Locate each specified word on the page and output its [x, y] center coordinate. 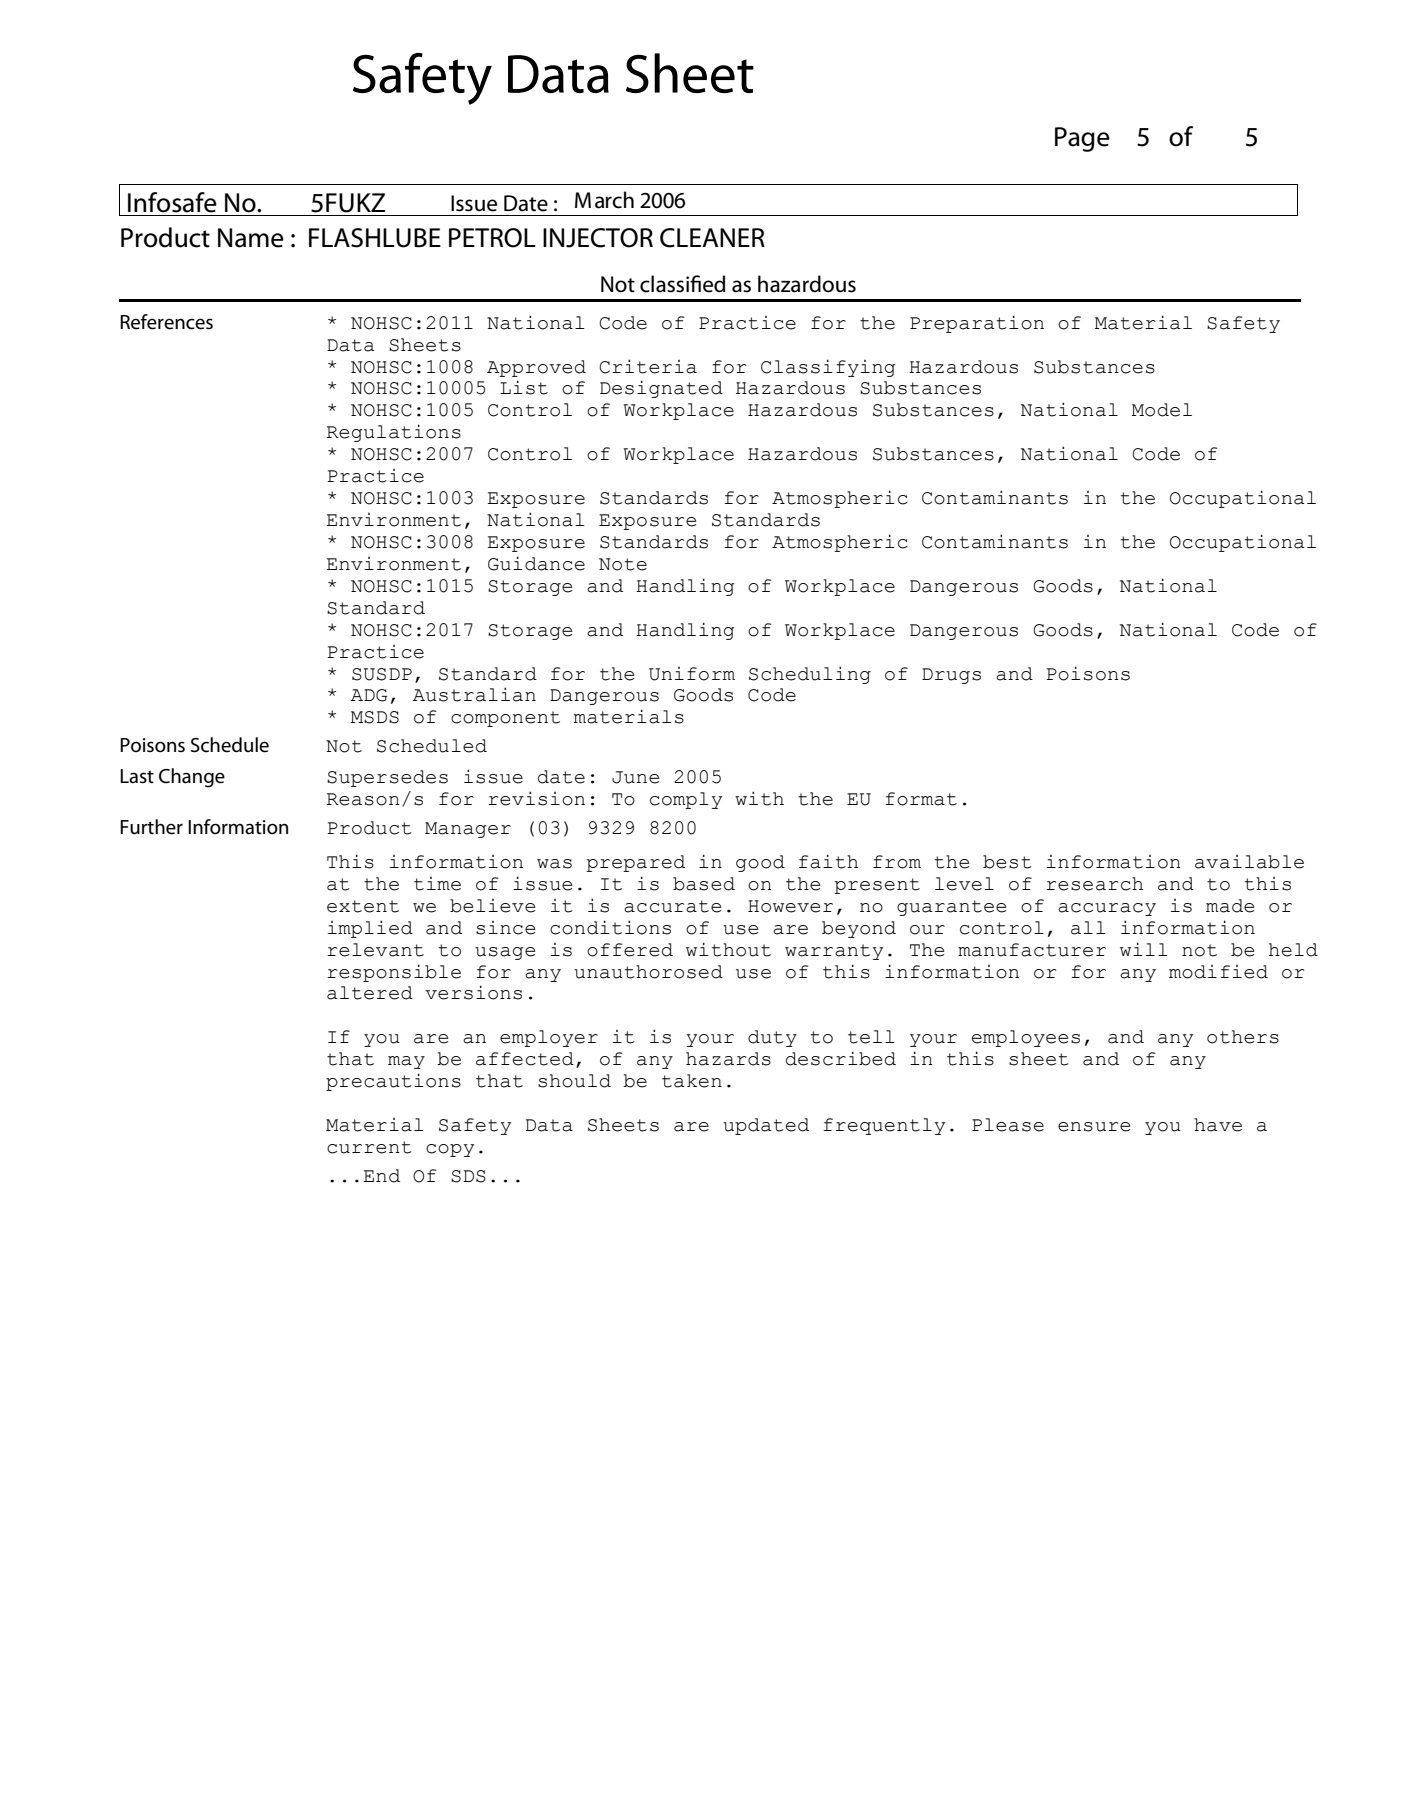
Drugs [951, 676]
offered [630, 950]
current [369, 1147]
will [1144, 949]
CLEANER [712, 238]
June [635, 777]
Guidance [536, 563]
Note [623, 564]
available [1249, 862]
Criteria [648, 366]
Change [192, 778]
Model [1162, 410]
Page [1082, 139]
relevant [375, 950]
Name [251, 238]
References [166, 322]
